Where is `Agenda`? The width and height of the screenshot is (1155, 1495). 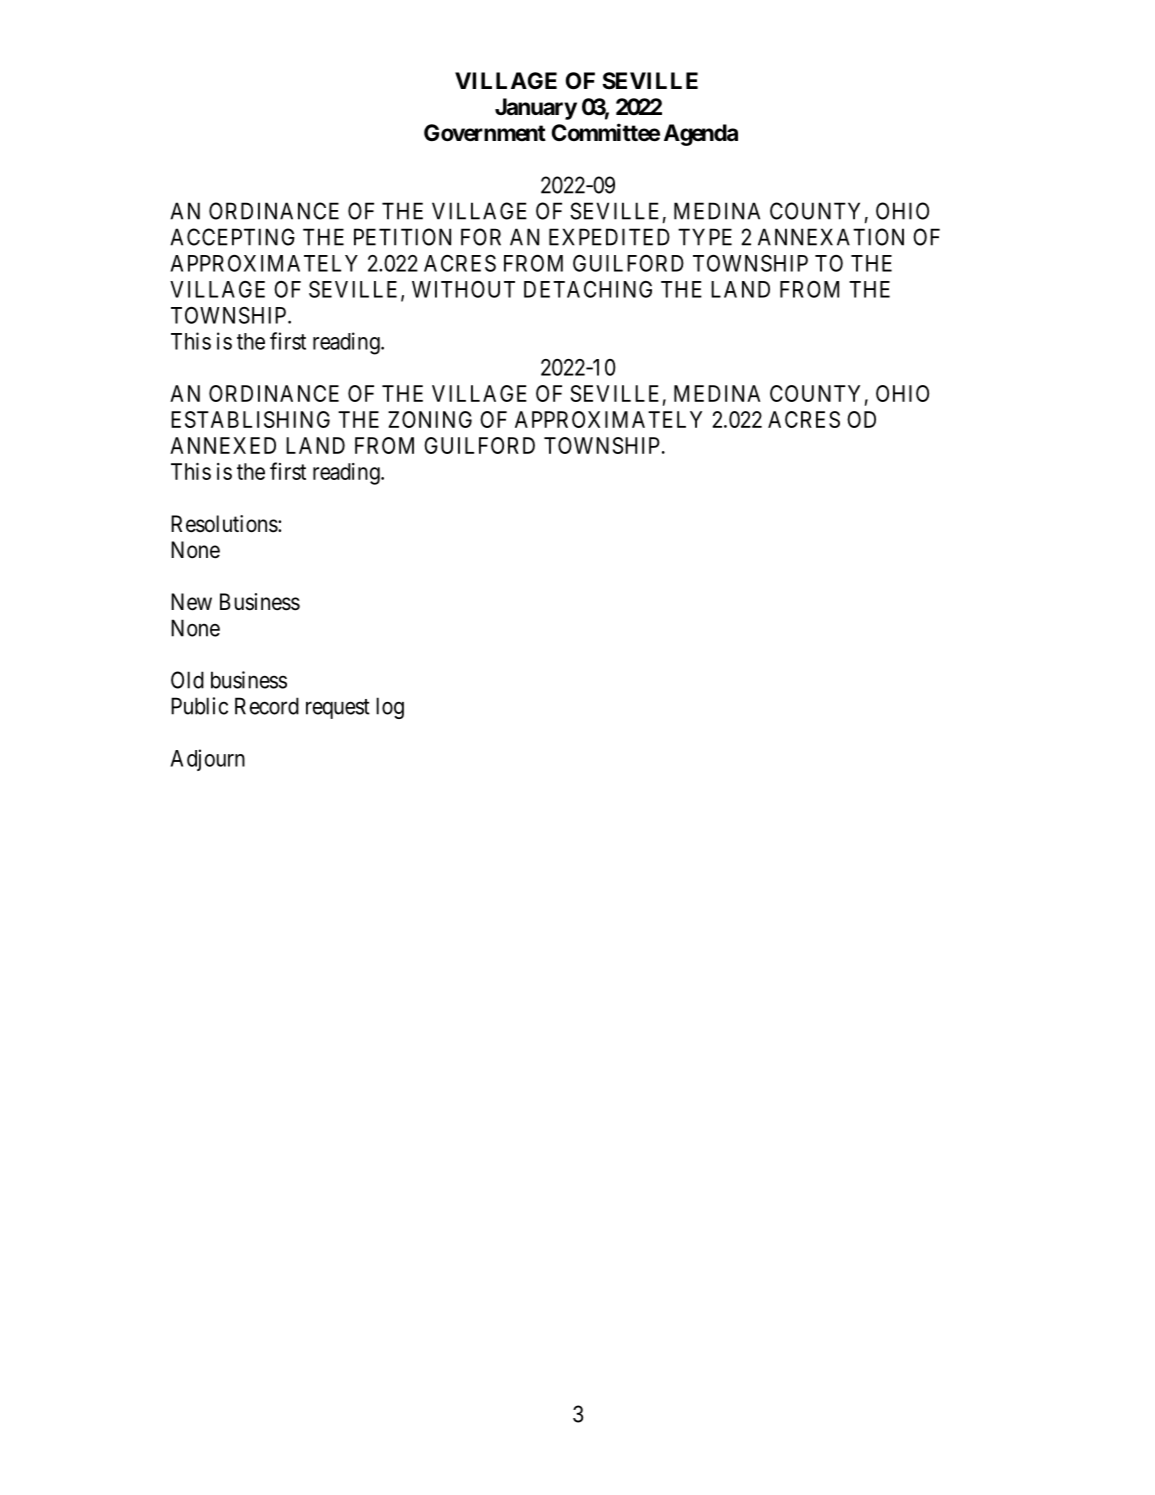 Agenda is located at coordinates (701, 135).
